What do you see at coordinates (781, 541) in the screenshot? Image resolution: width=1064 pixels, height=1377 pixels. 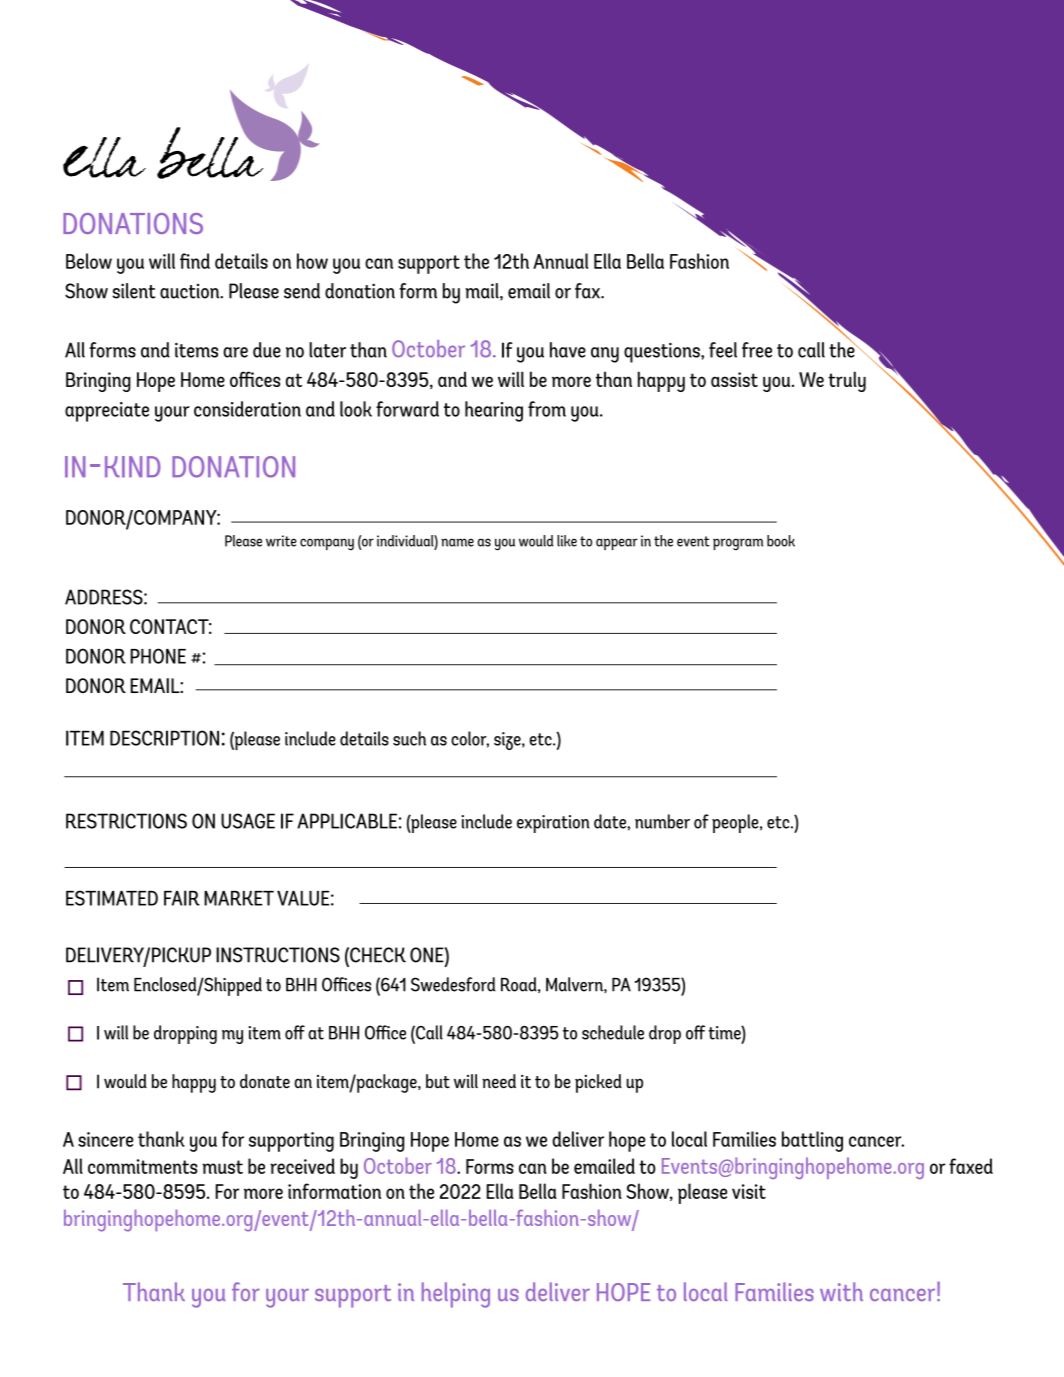 I see `book` at bounding box center [781, 541].
